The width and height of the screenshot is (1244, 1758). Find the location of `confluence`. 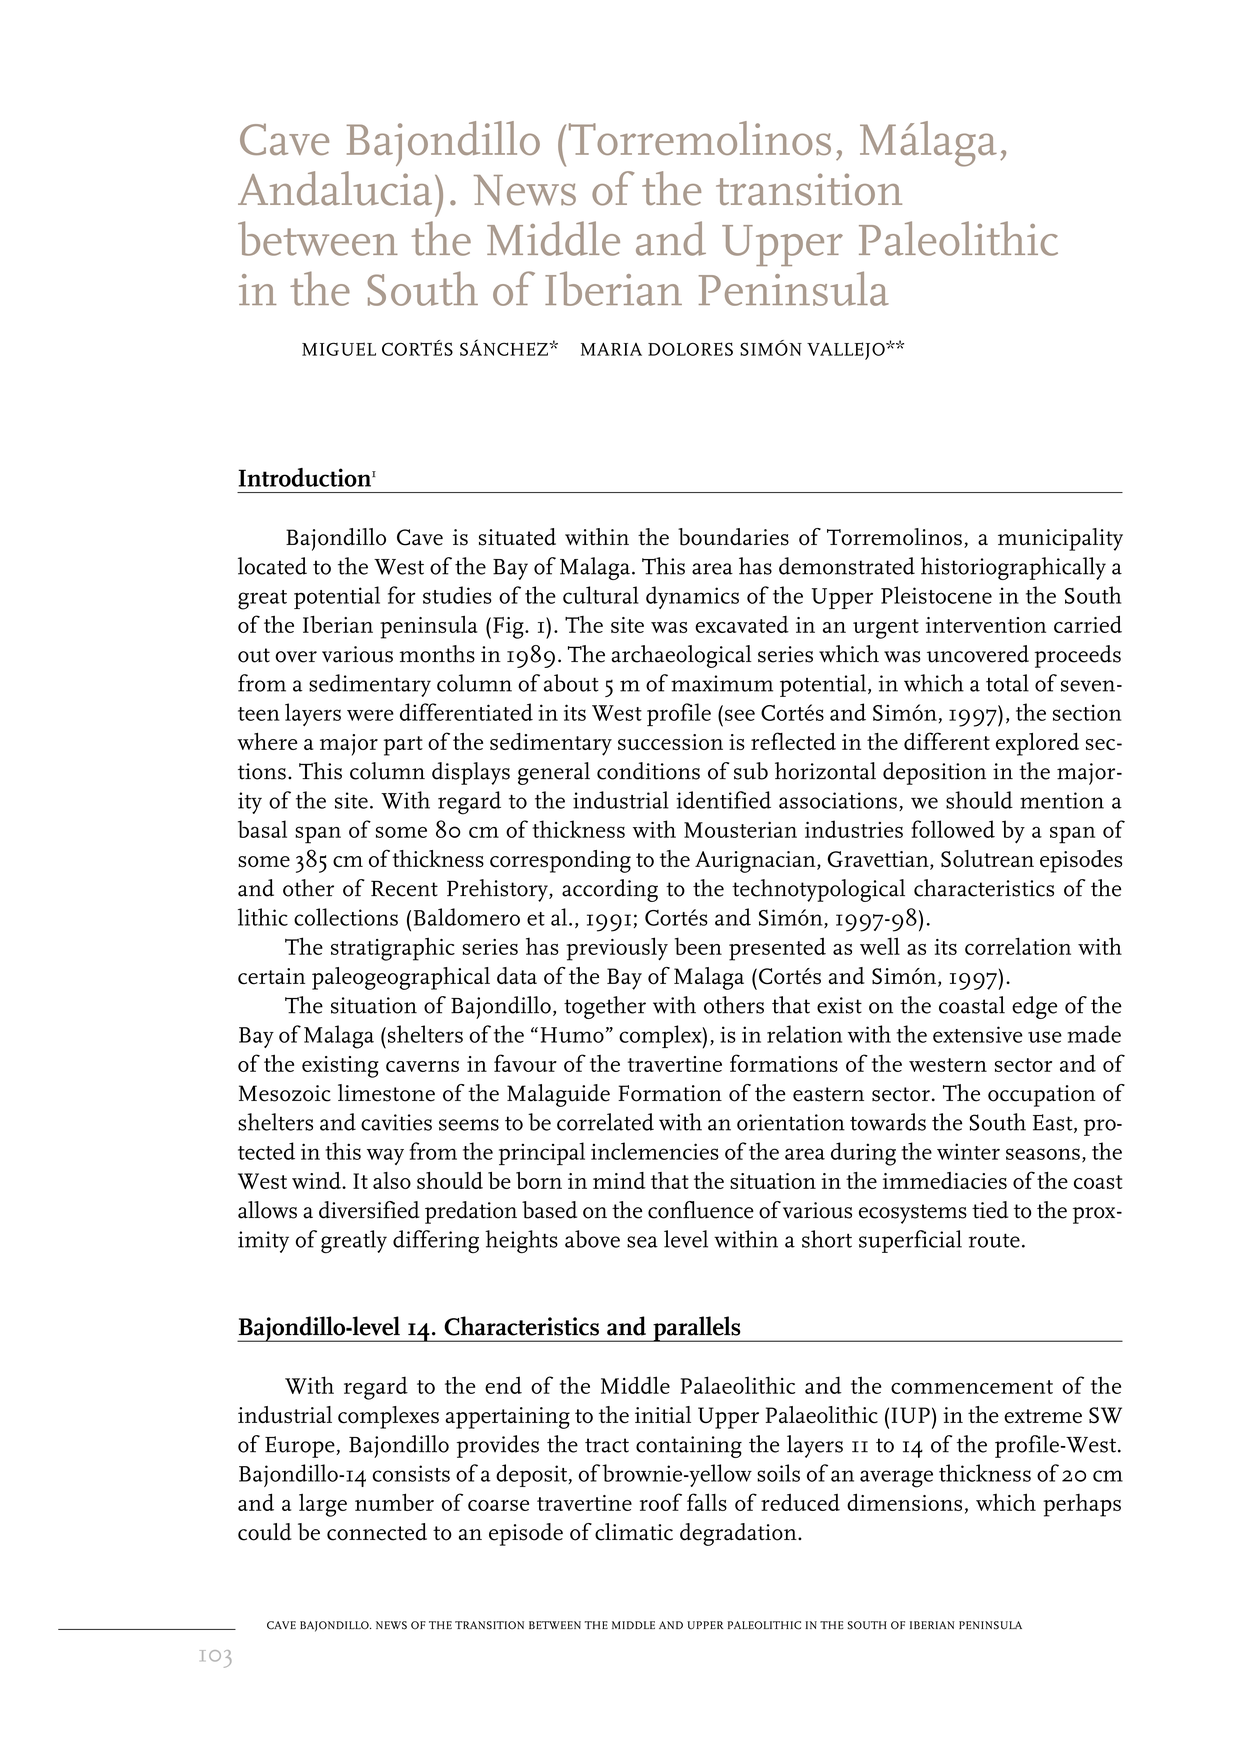

confluence is located at coordinates (701, 1210).
